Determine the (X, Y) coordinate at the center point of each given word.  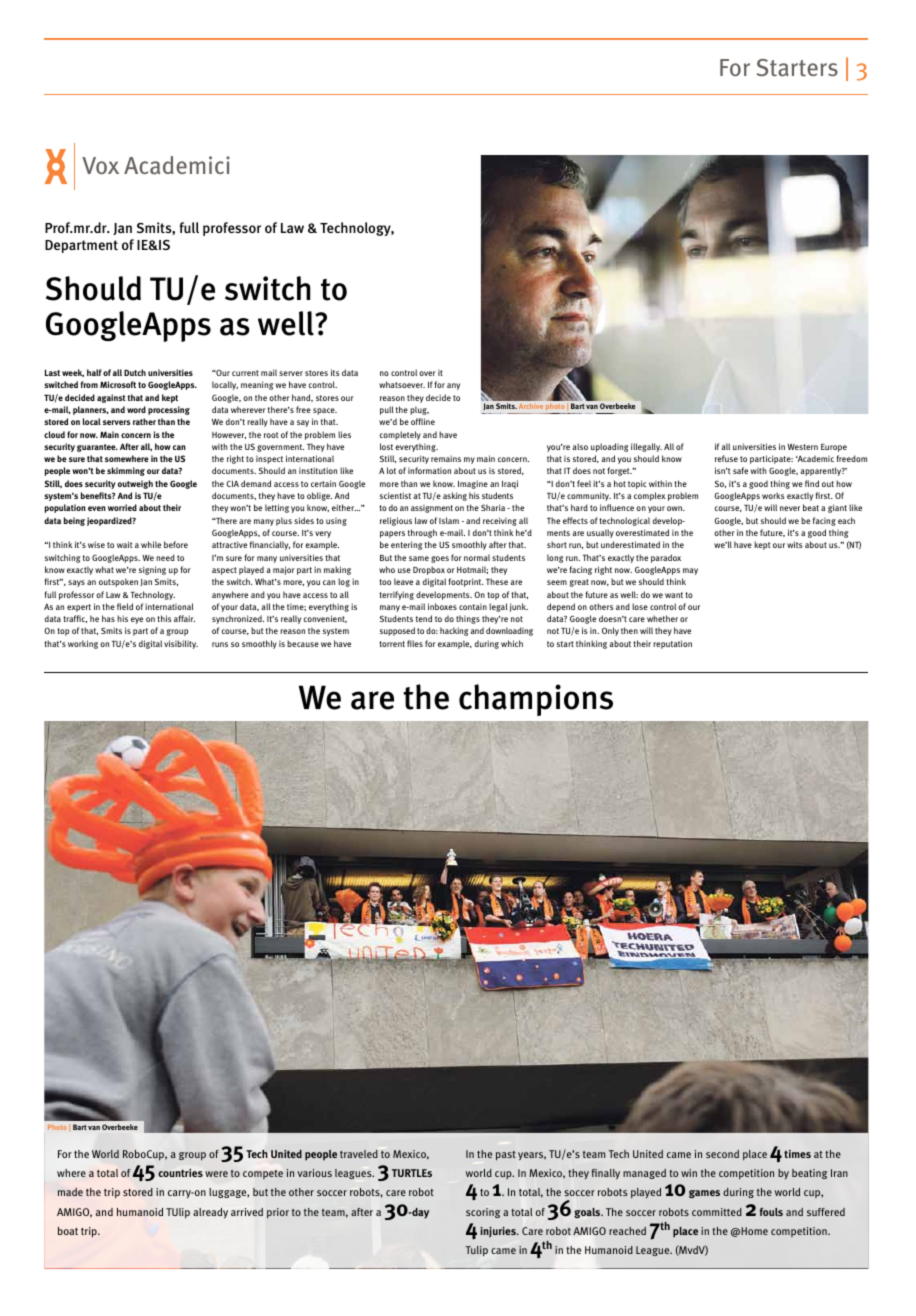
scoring (483, 1213)
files (415, 643)
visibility (181, 644)
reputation (672, 644)
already (210, 1213)
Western (802, 447)
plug (419, 410)
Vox (100, 165)
